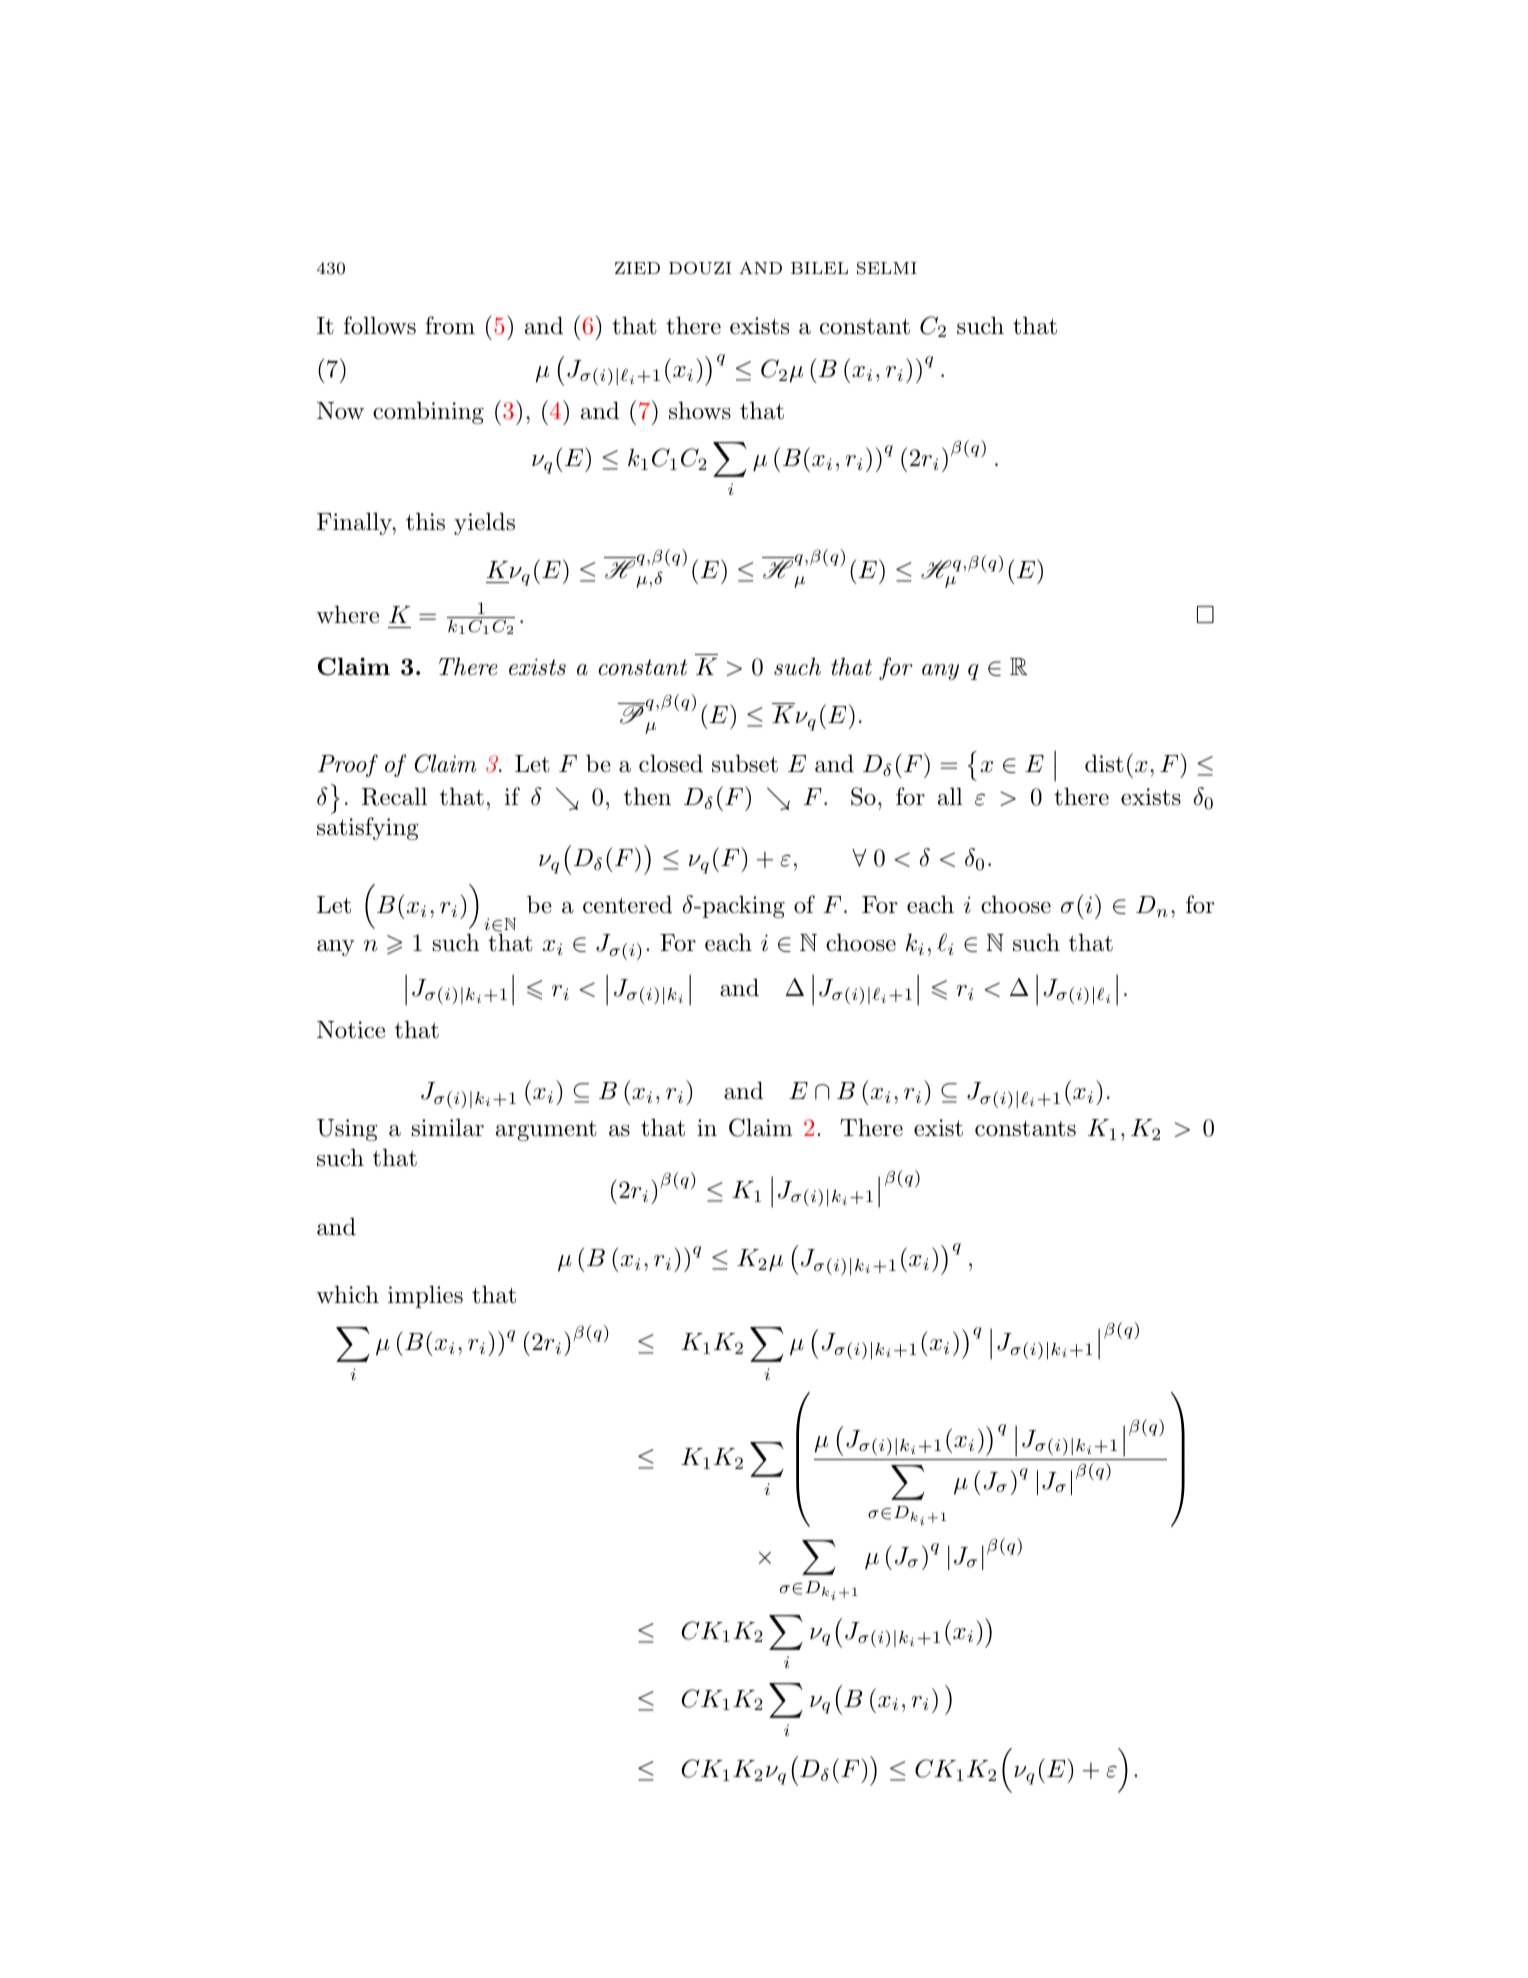  I want to click on where, so click(347, 614).
